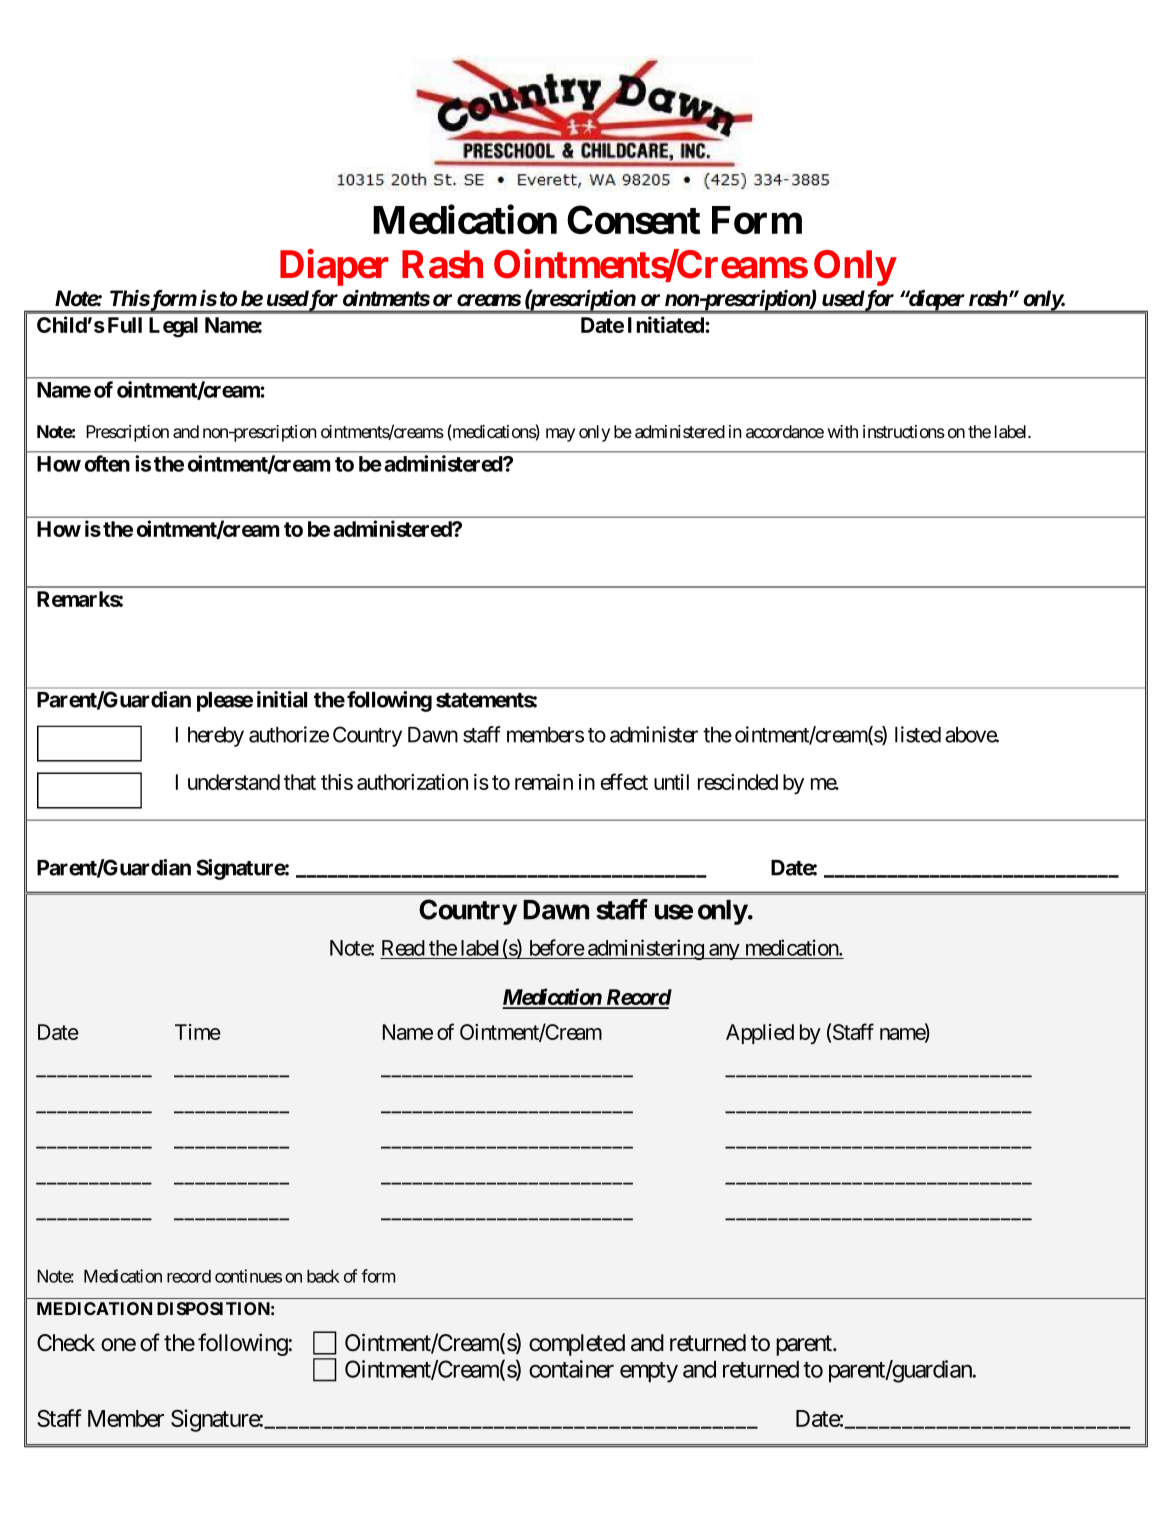  Describe the element at coordinates (173, 327) in the screenshot. I see `Legal` at that location.
